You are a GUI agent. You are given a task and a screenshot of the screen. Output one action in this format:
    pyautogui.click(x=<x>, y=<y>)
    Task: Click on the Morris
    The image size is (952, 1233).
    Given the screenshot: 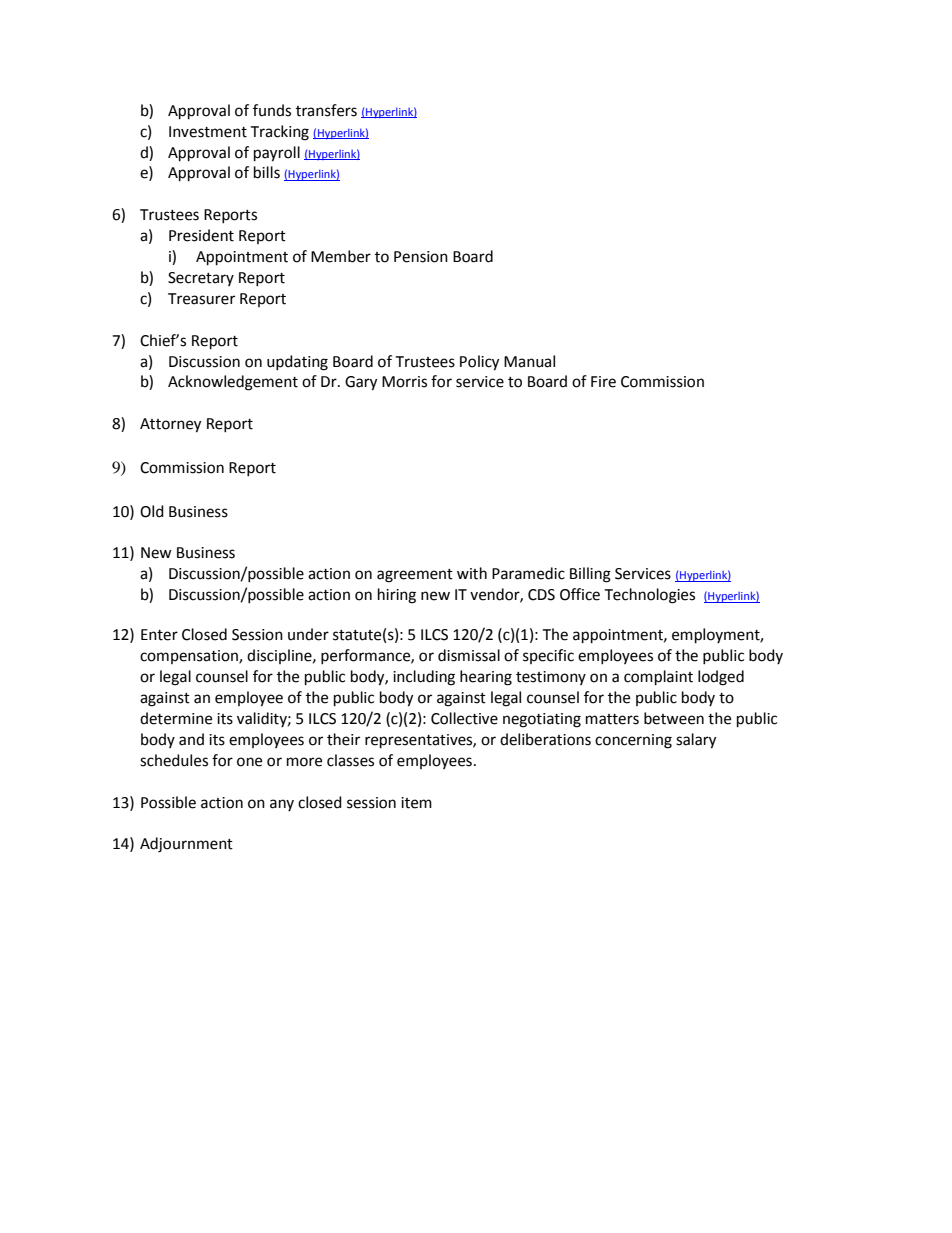 What is the action you would take?
    pyautogui.click(x=404, y=382)
